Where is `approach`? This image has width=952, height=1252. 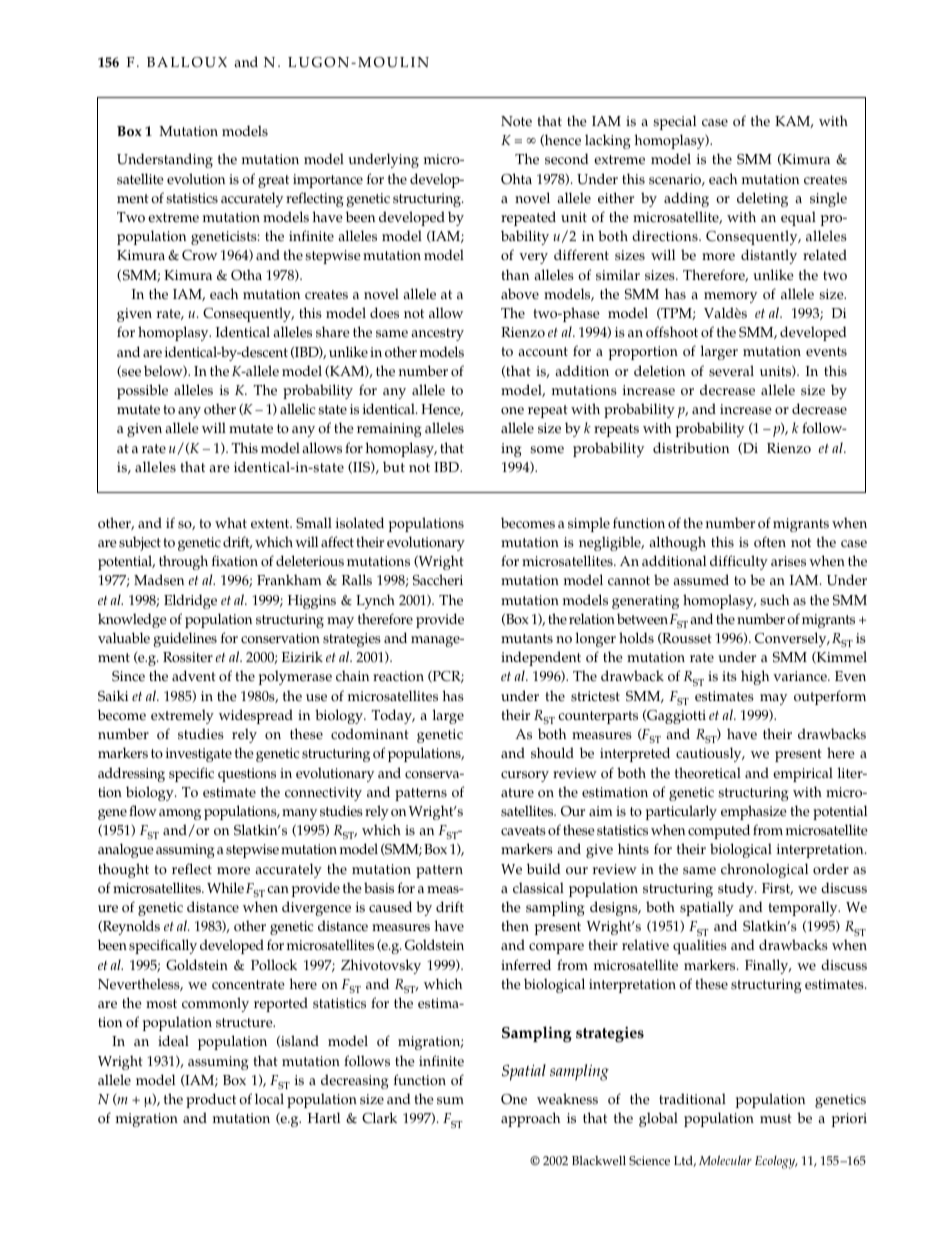
approach is located at coordinates (530, 1119).
